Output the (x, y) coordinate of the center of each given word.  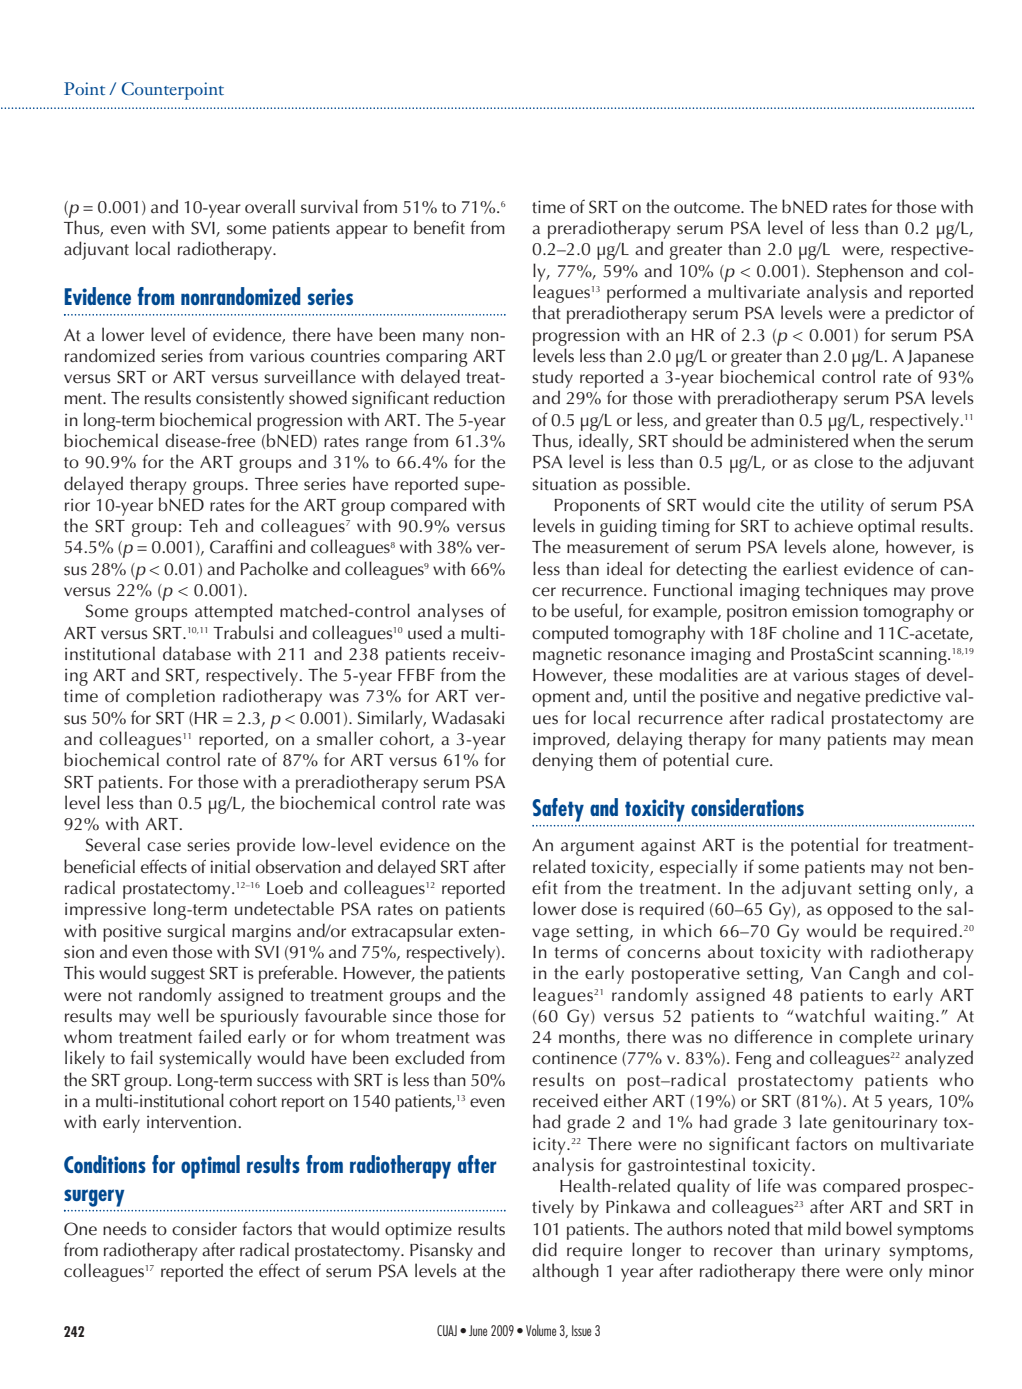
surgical (196, 932)
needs (125, 1228)
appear (362, 232)
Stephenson (860, 272)
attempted (234, 612)
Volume (541, 1330)
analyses (451, 612)
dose (599, 908)
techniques (846, 591)
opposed (860, 910)
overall (270, 206)
